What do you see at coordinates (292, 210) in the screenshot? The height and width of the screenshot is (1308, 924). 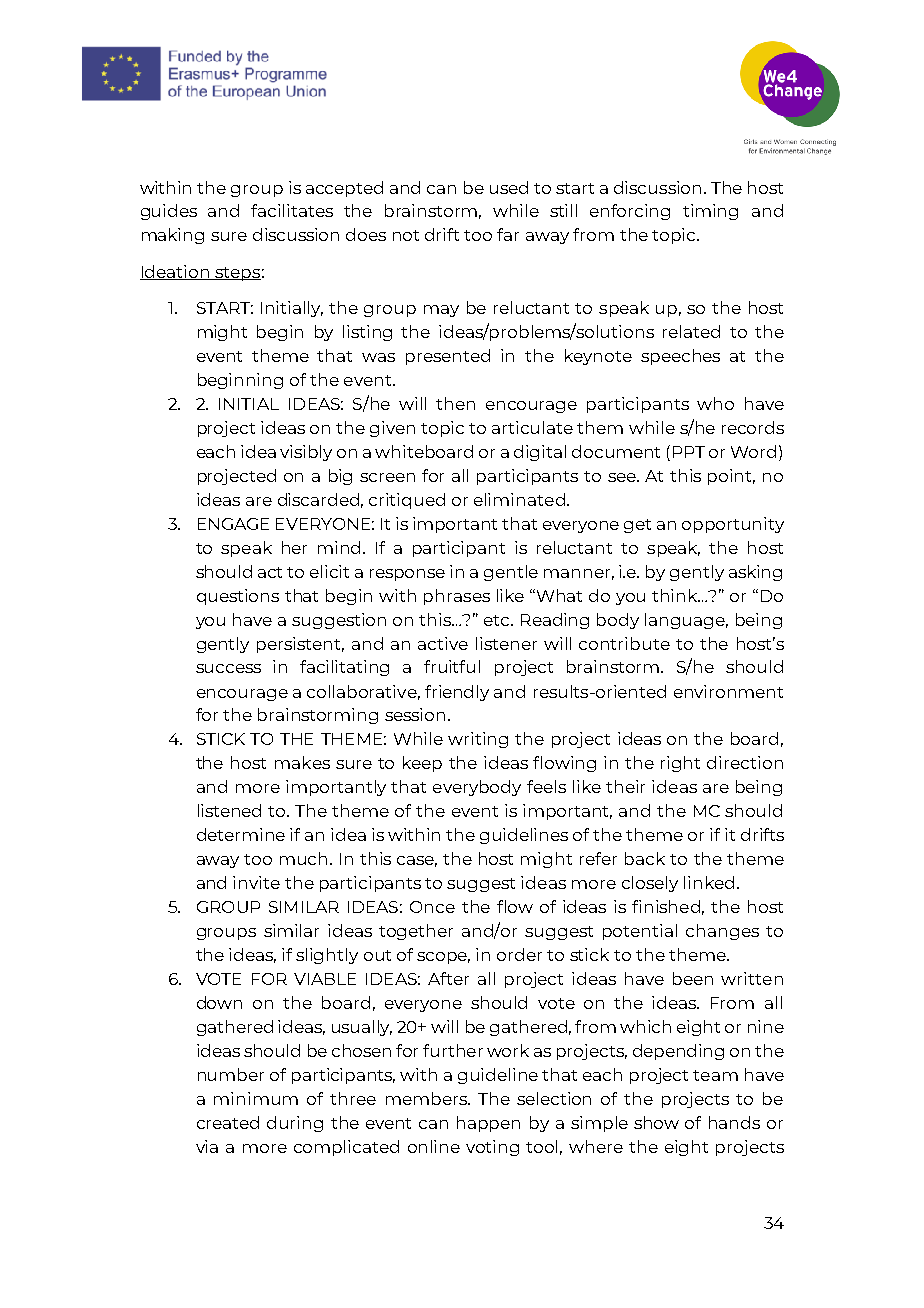 I see `facilitates` at bounding box center [292, 210].
